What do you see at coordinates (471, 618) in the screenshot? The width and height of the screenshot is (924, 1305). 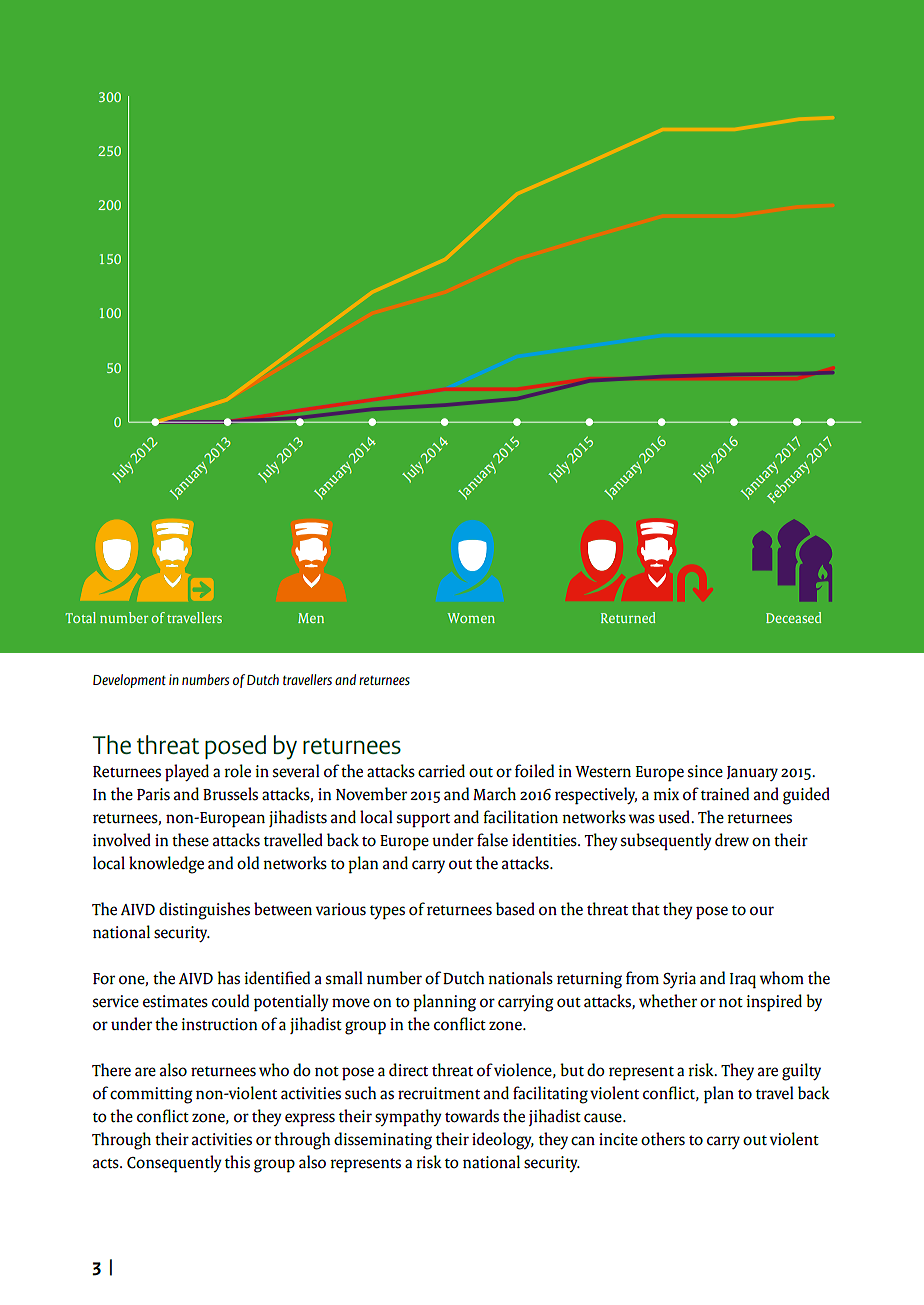 I see `Women` at bounding box center [471, 618].
